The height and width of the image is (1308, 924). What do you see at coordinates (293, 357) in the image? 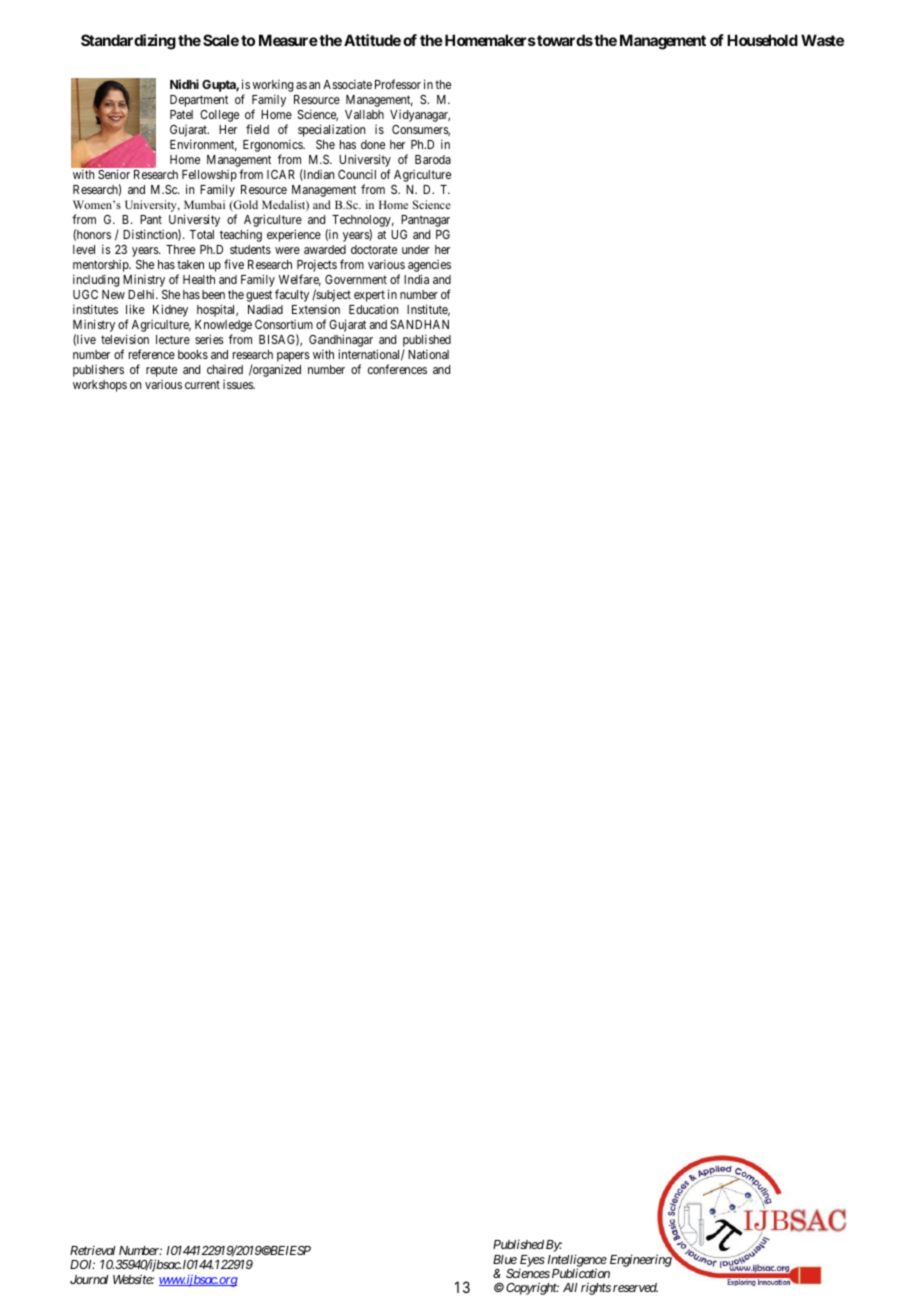
I see `papers` at bounding box center [293, 357].
